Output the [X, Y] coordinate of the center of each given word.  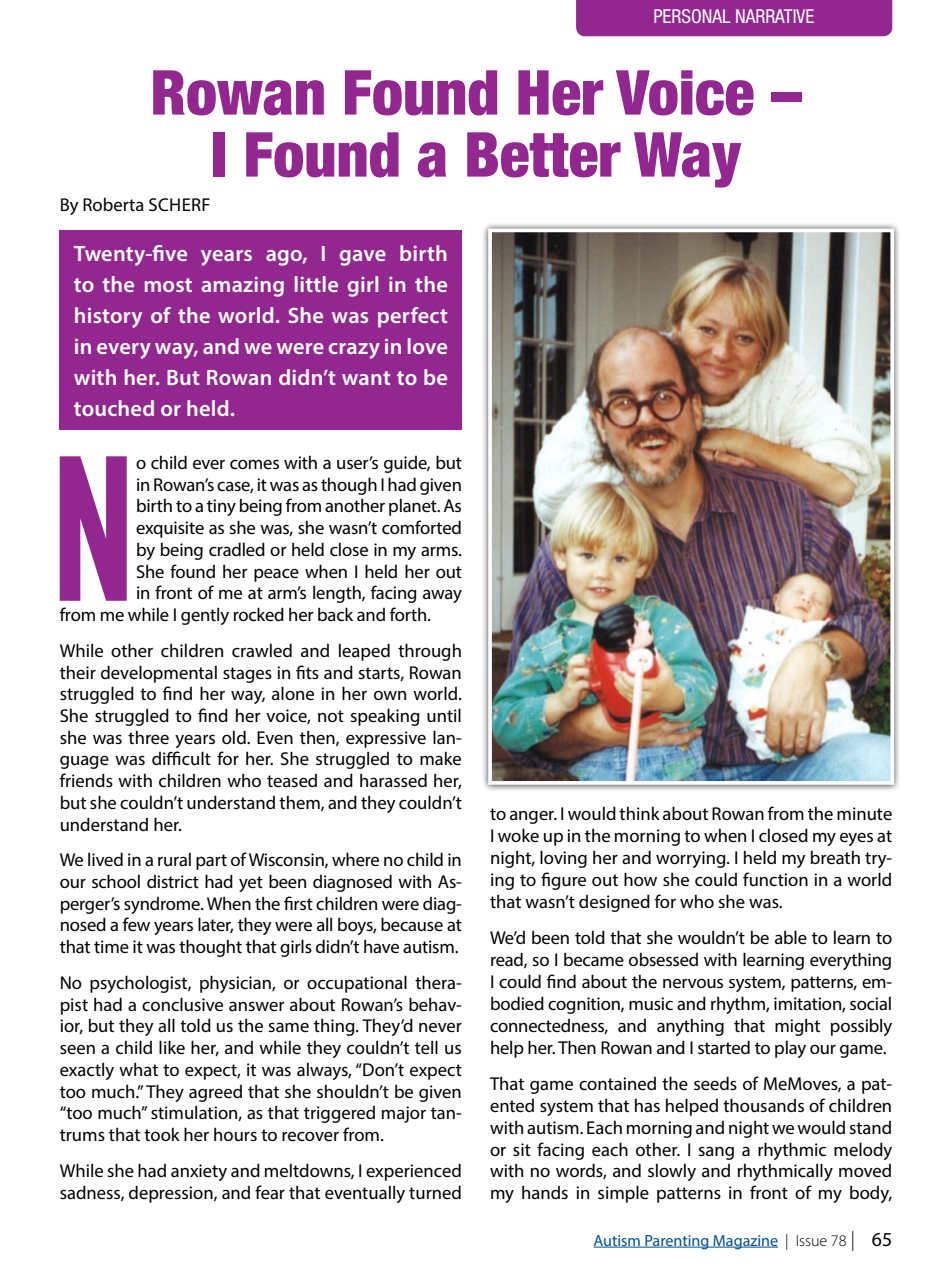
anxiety [199, 1172]
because [412, 924]
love [427, 346]
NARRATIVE [775, 16]
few [136, 924]
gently [205, 616]
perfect [412, 317]
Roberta [113, 204]
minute [864, 813]
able [791, 937]
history [108, 317]
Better [544, 155]
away [442, 596]
